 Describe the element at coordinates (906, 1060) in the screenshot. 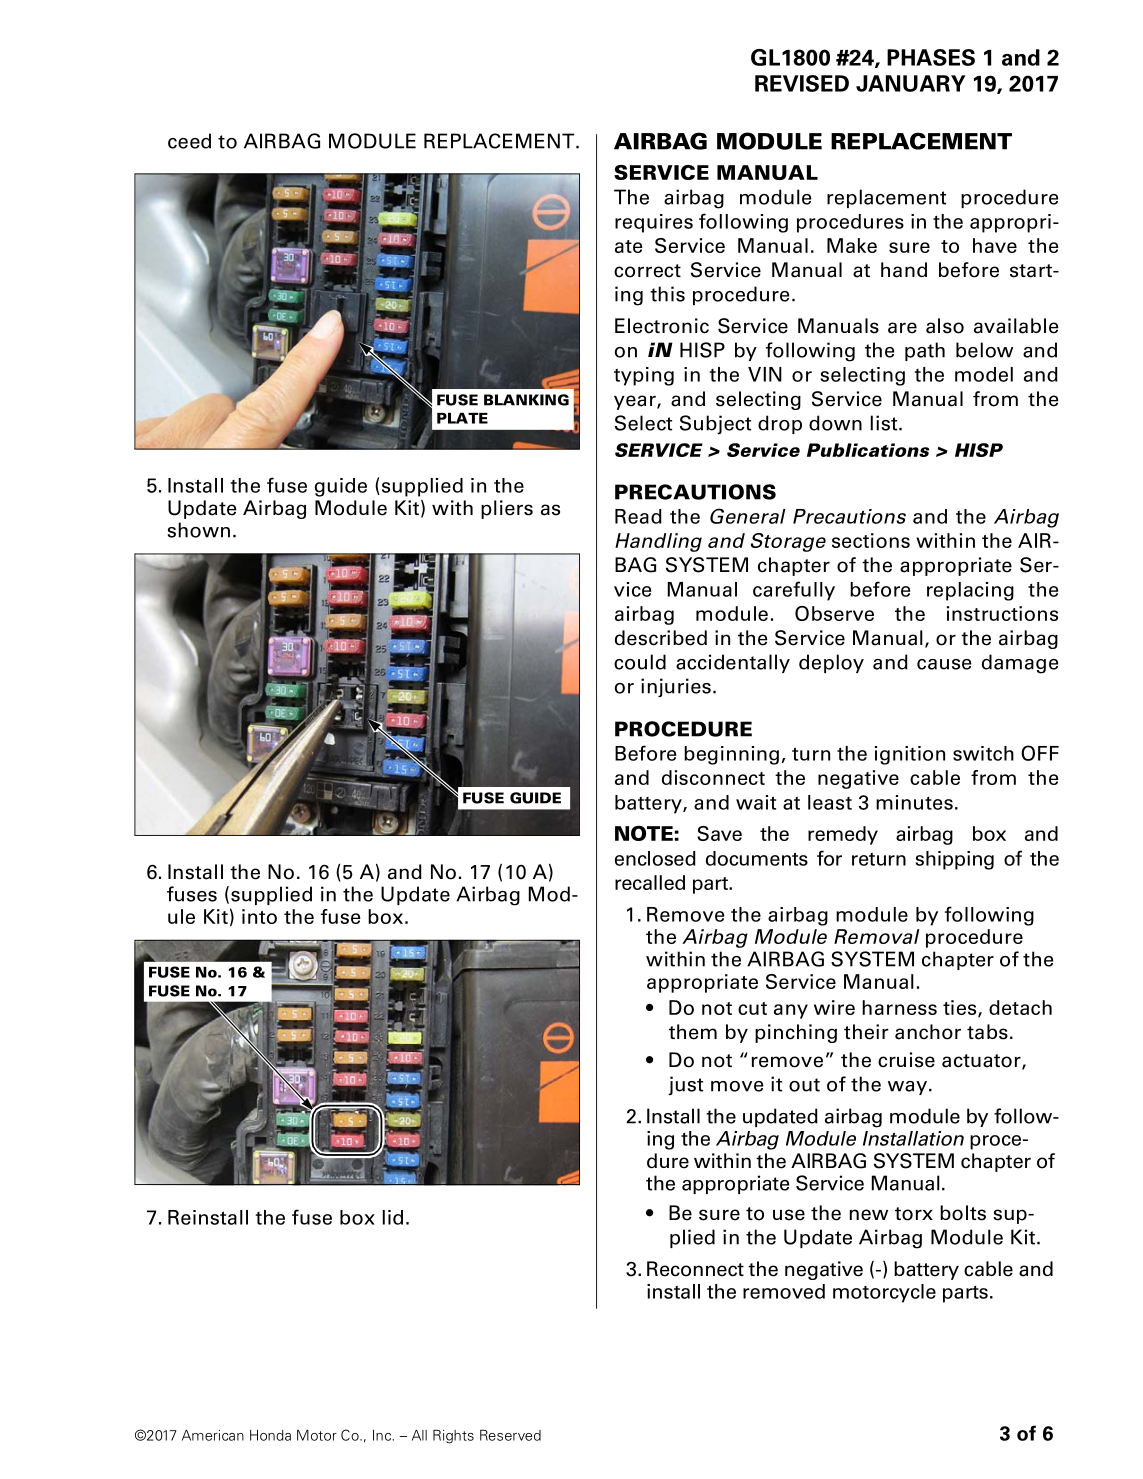

I see `cruise` at that location.
